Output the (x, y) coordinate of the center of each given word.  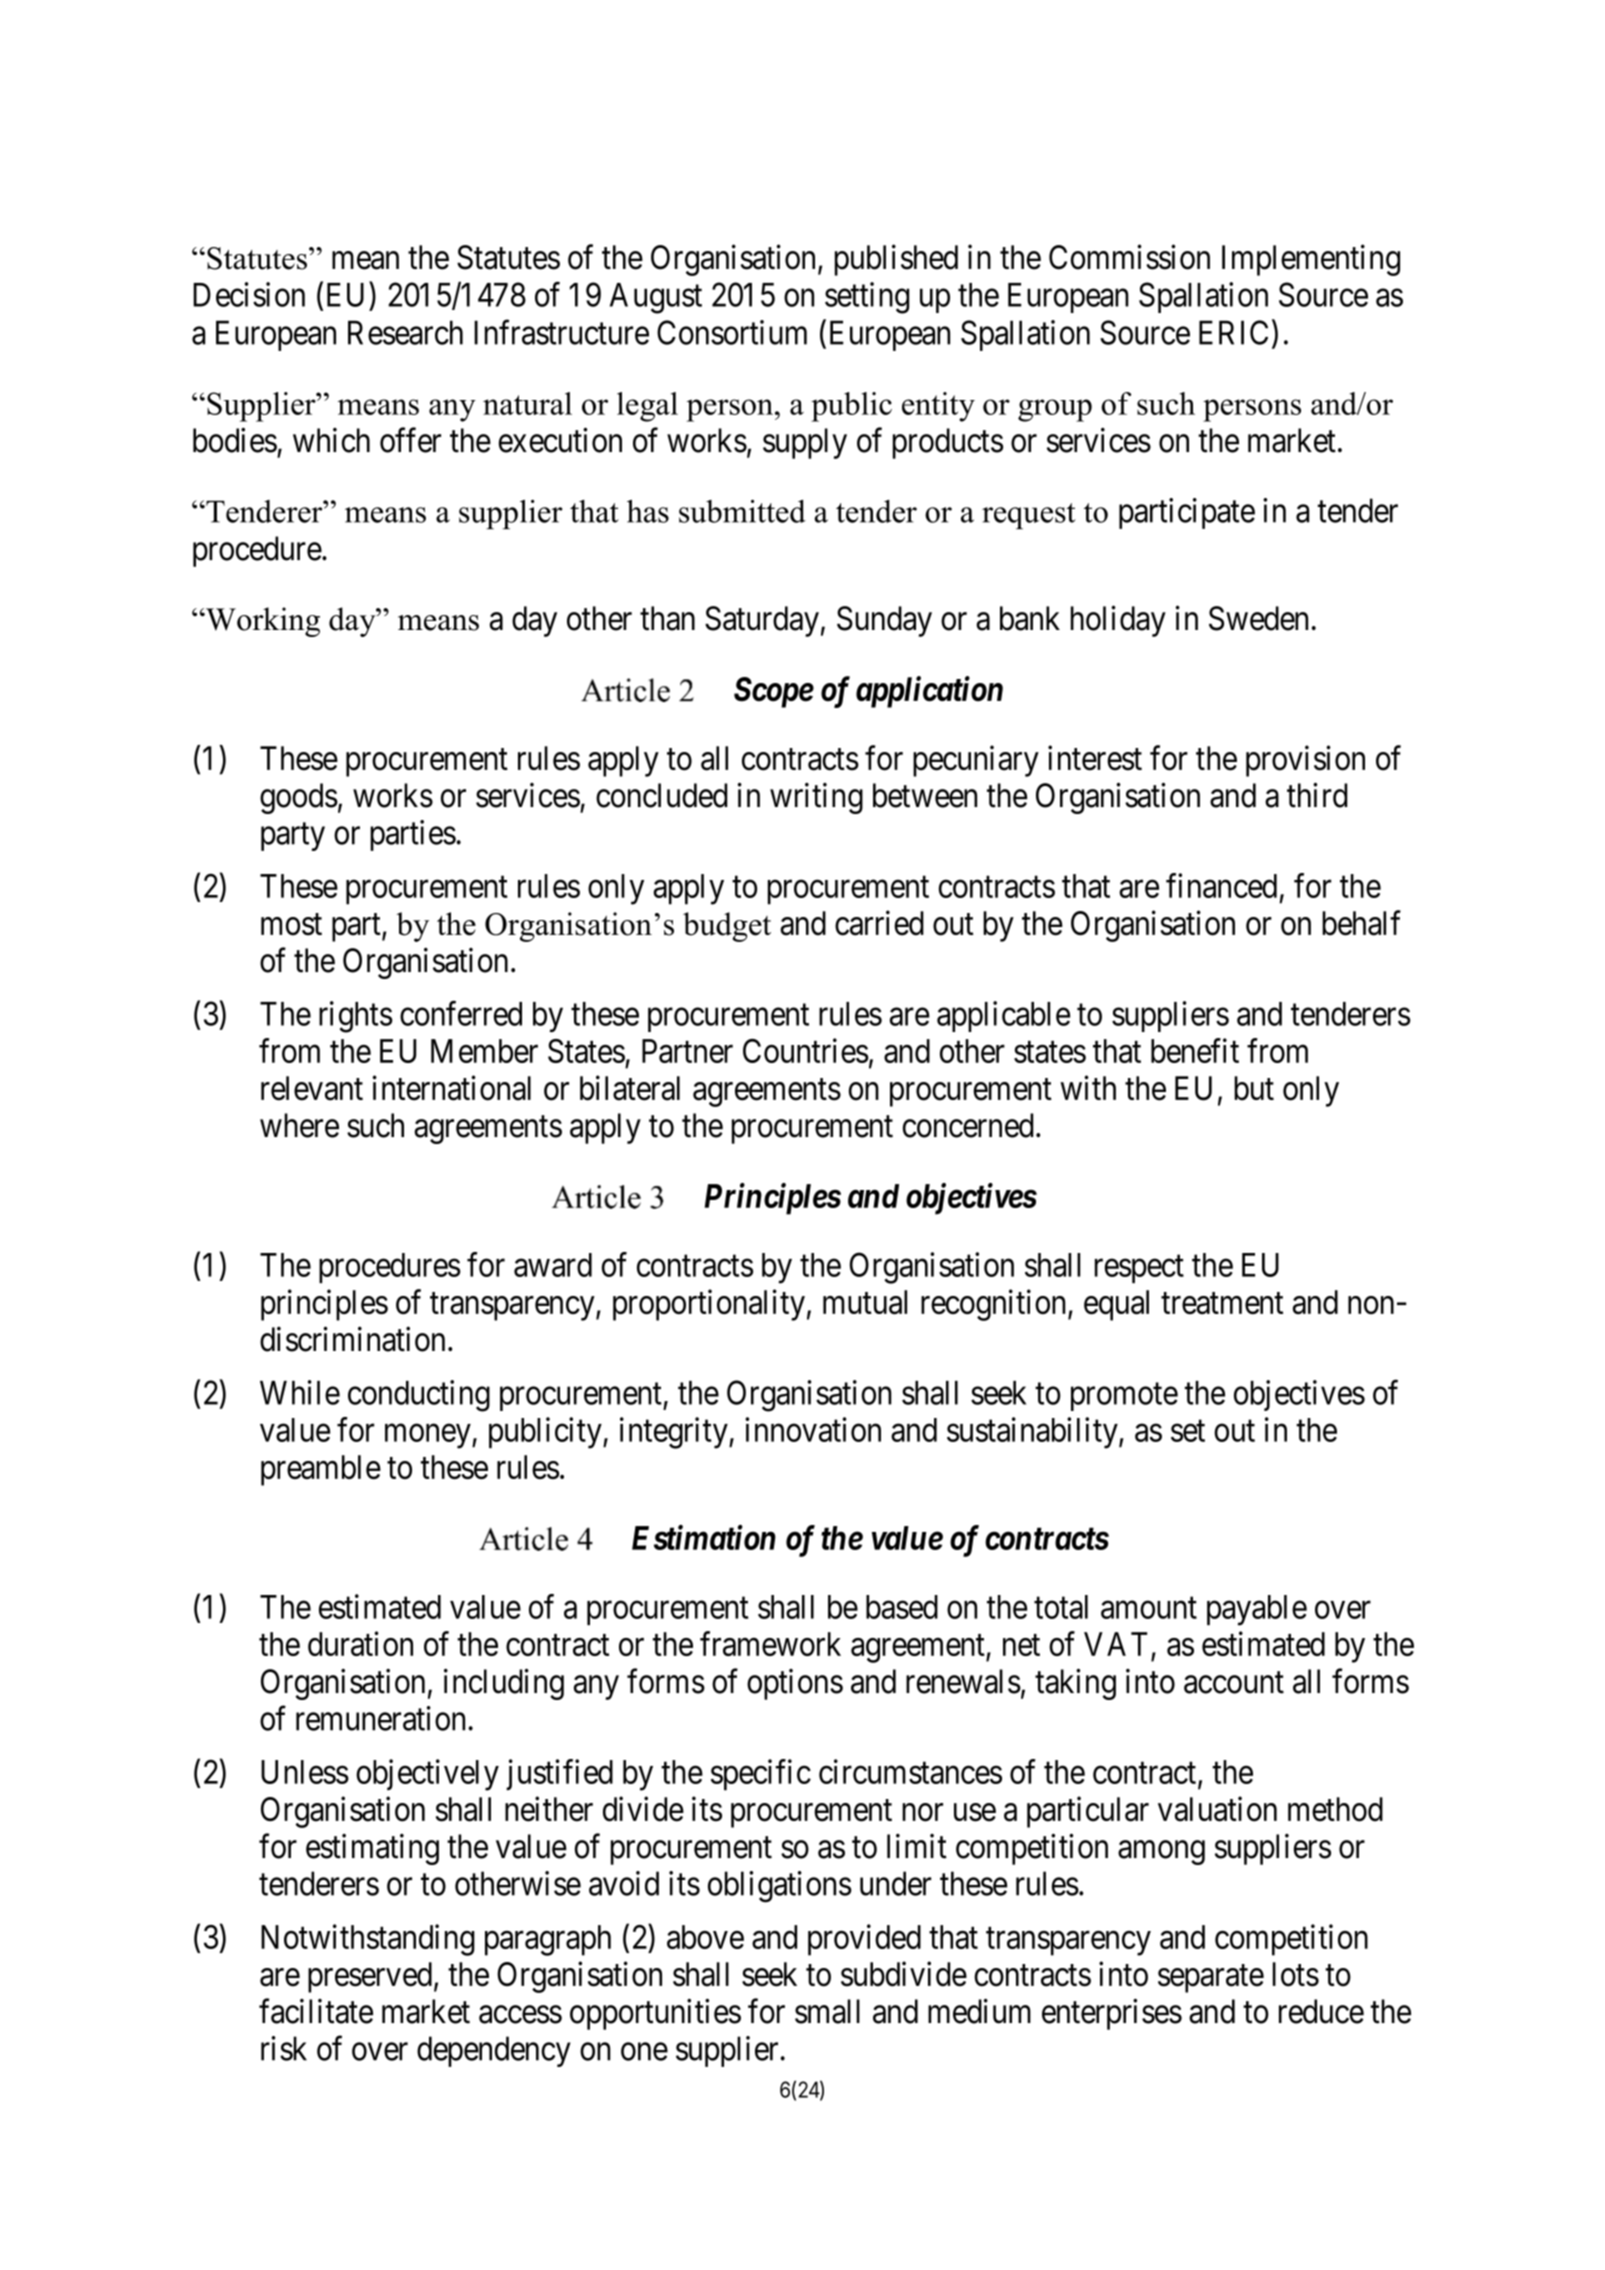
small (827, 2011)
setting (867, 298)
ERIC (1233, 332)
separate (1211, 1979)
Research (405, 332)
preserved (370, 1977)
